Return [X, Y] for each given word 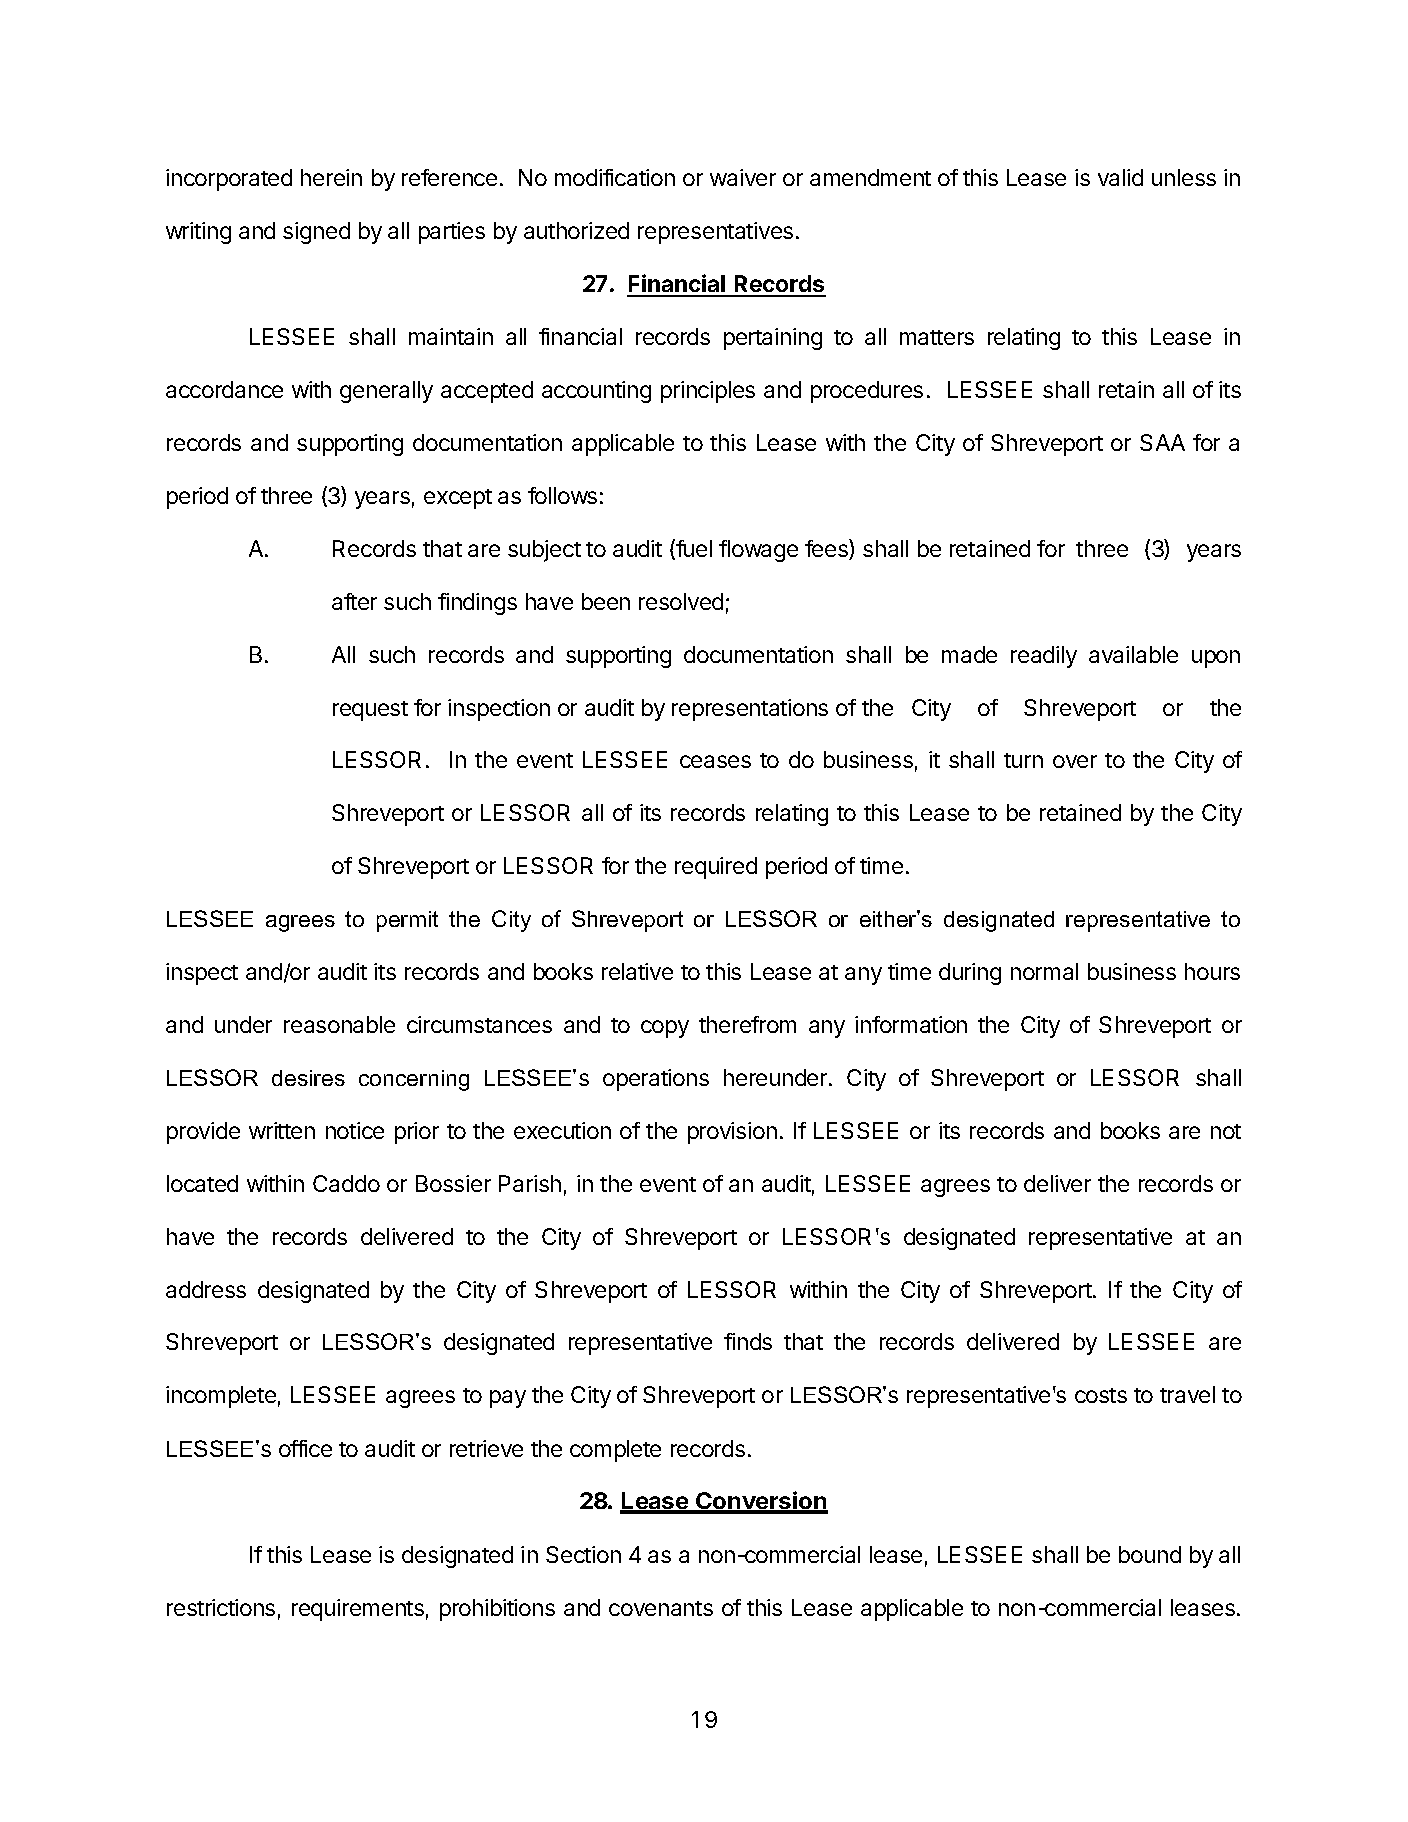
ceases [715, 761]
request [370, 711]
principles [708, 392]
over [1075, 761]
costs [1101, 1395]
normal [1044, 971]
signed [316, 233]
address [206, 1289]
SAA [1162, 442]
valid [1120, 177]
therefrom [747, 1024]
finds [748, 1341]
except [458, 499]
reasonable [339, 1024]
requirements [358, 1610]
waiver [743, 177]
